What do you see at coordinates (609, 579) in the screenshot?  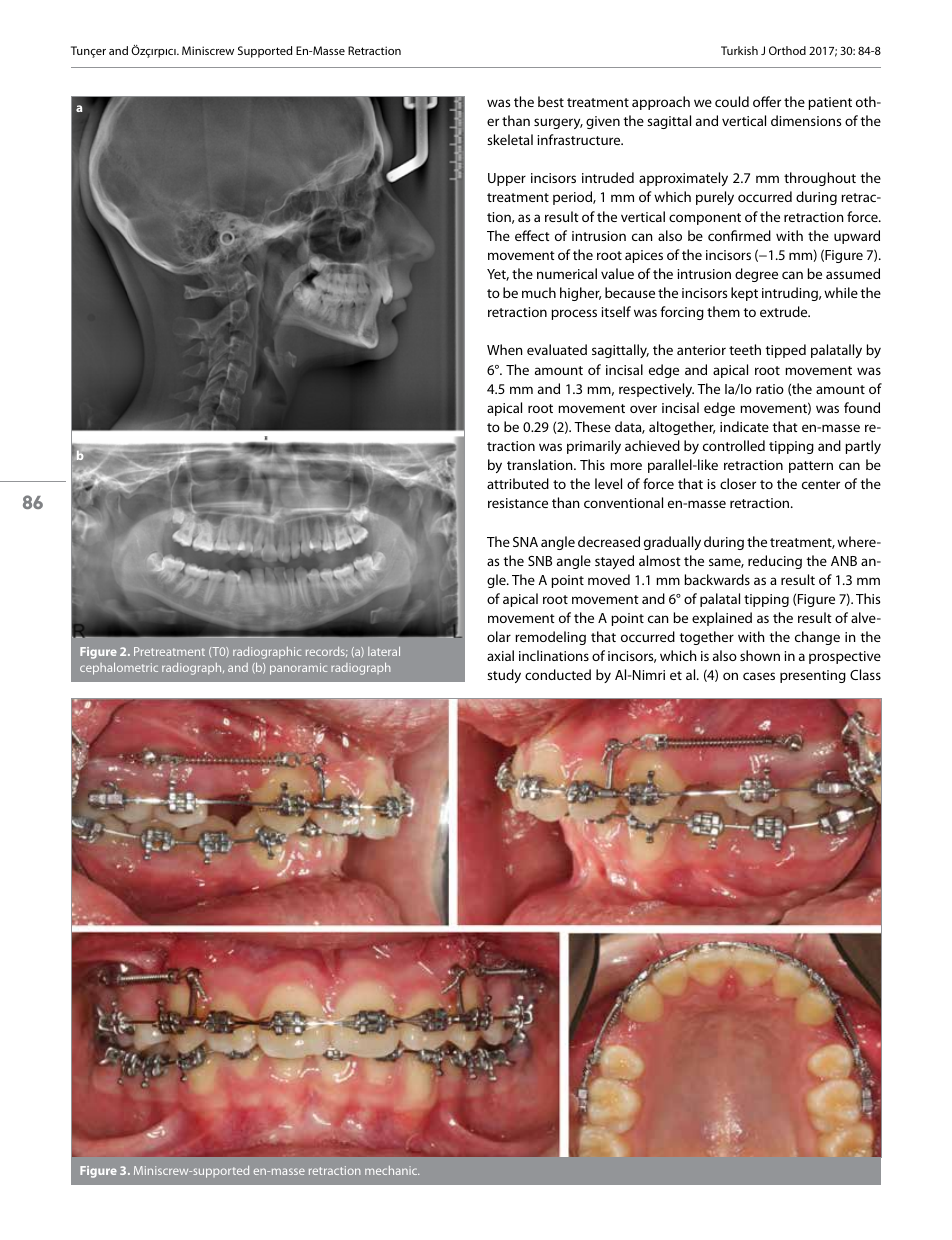 I see `moved` at bounding box center [609, 579].
